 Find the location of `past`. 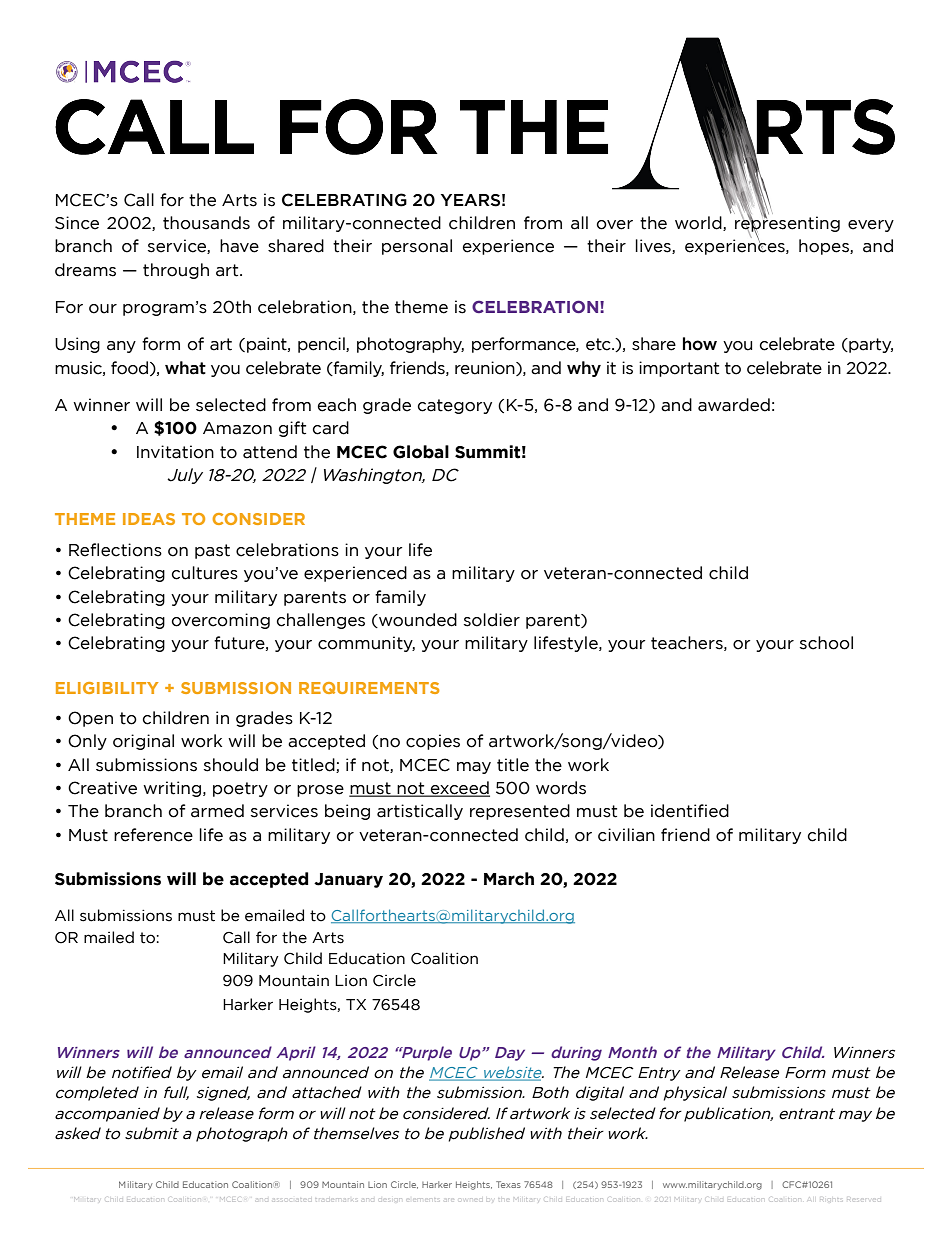

past is located at coordinates (212, 551).
